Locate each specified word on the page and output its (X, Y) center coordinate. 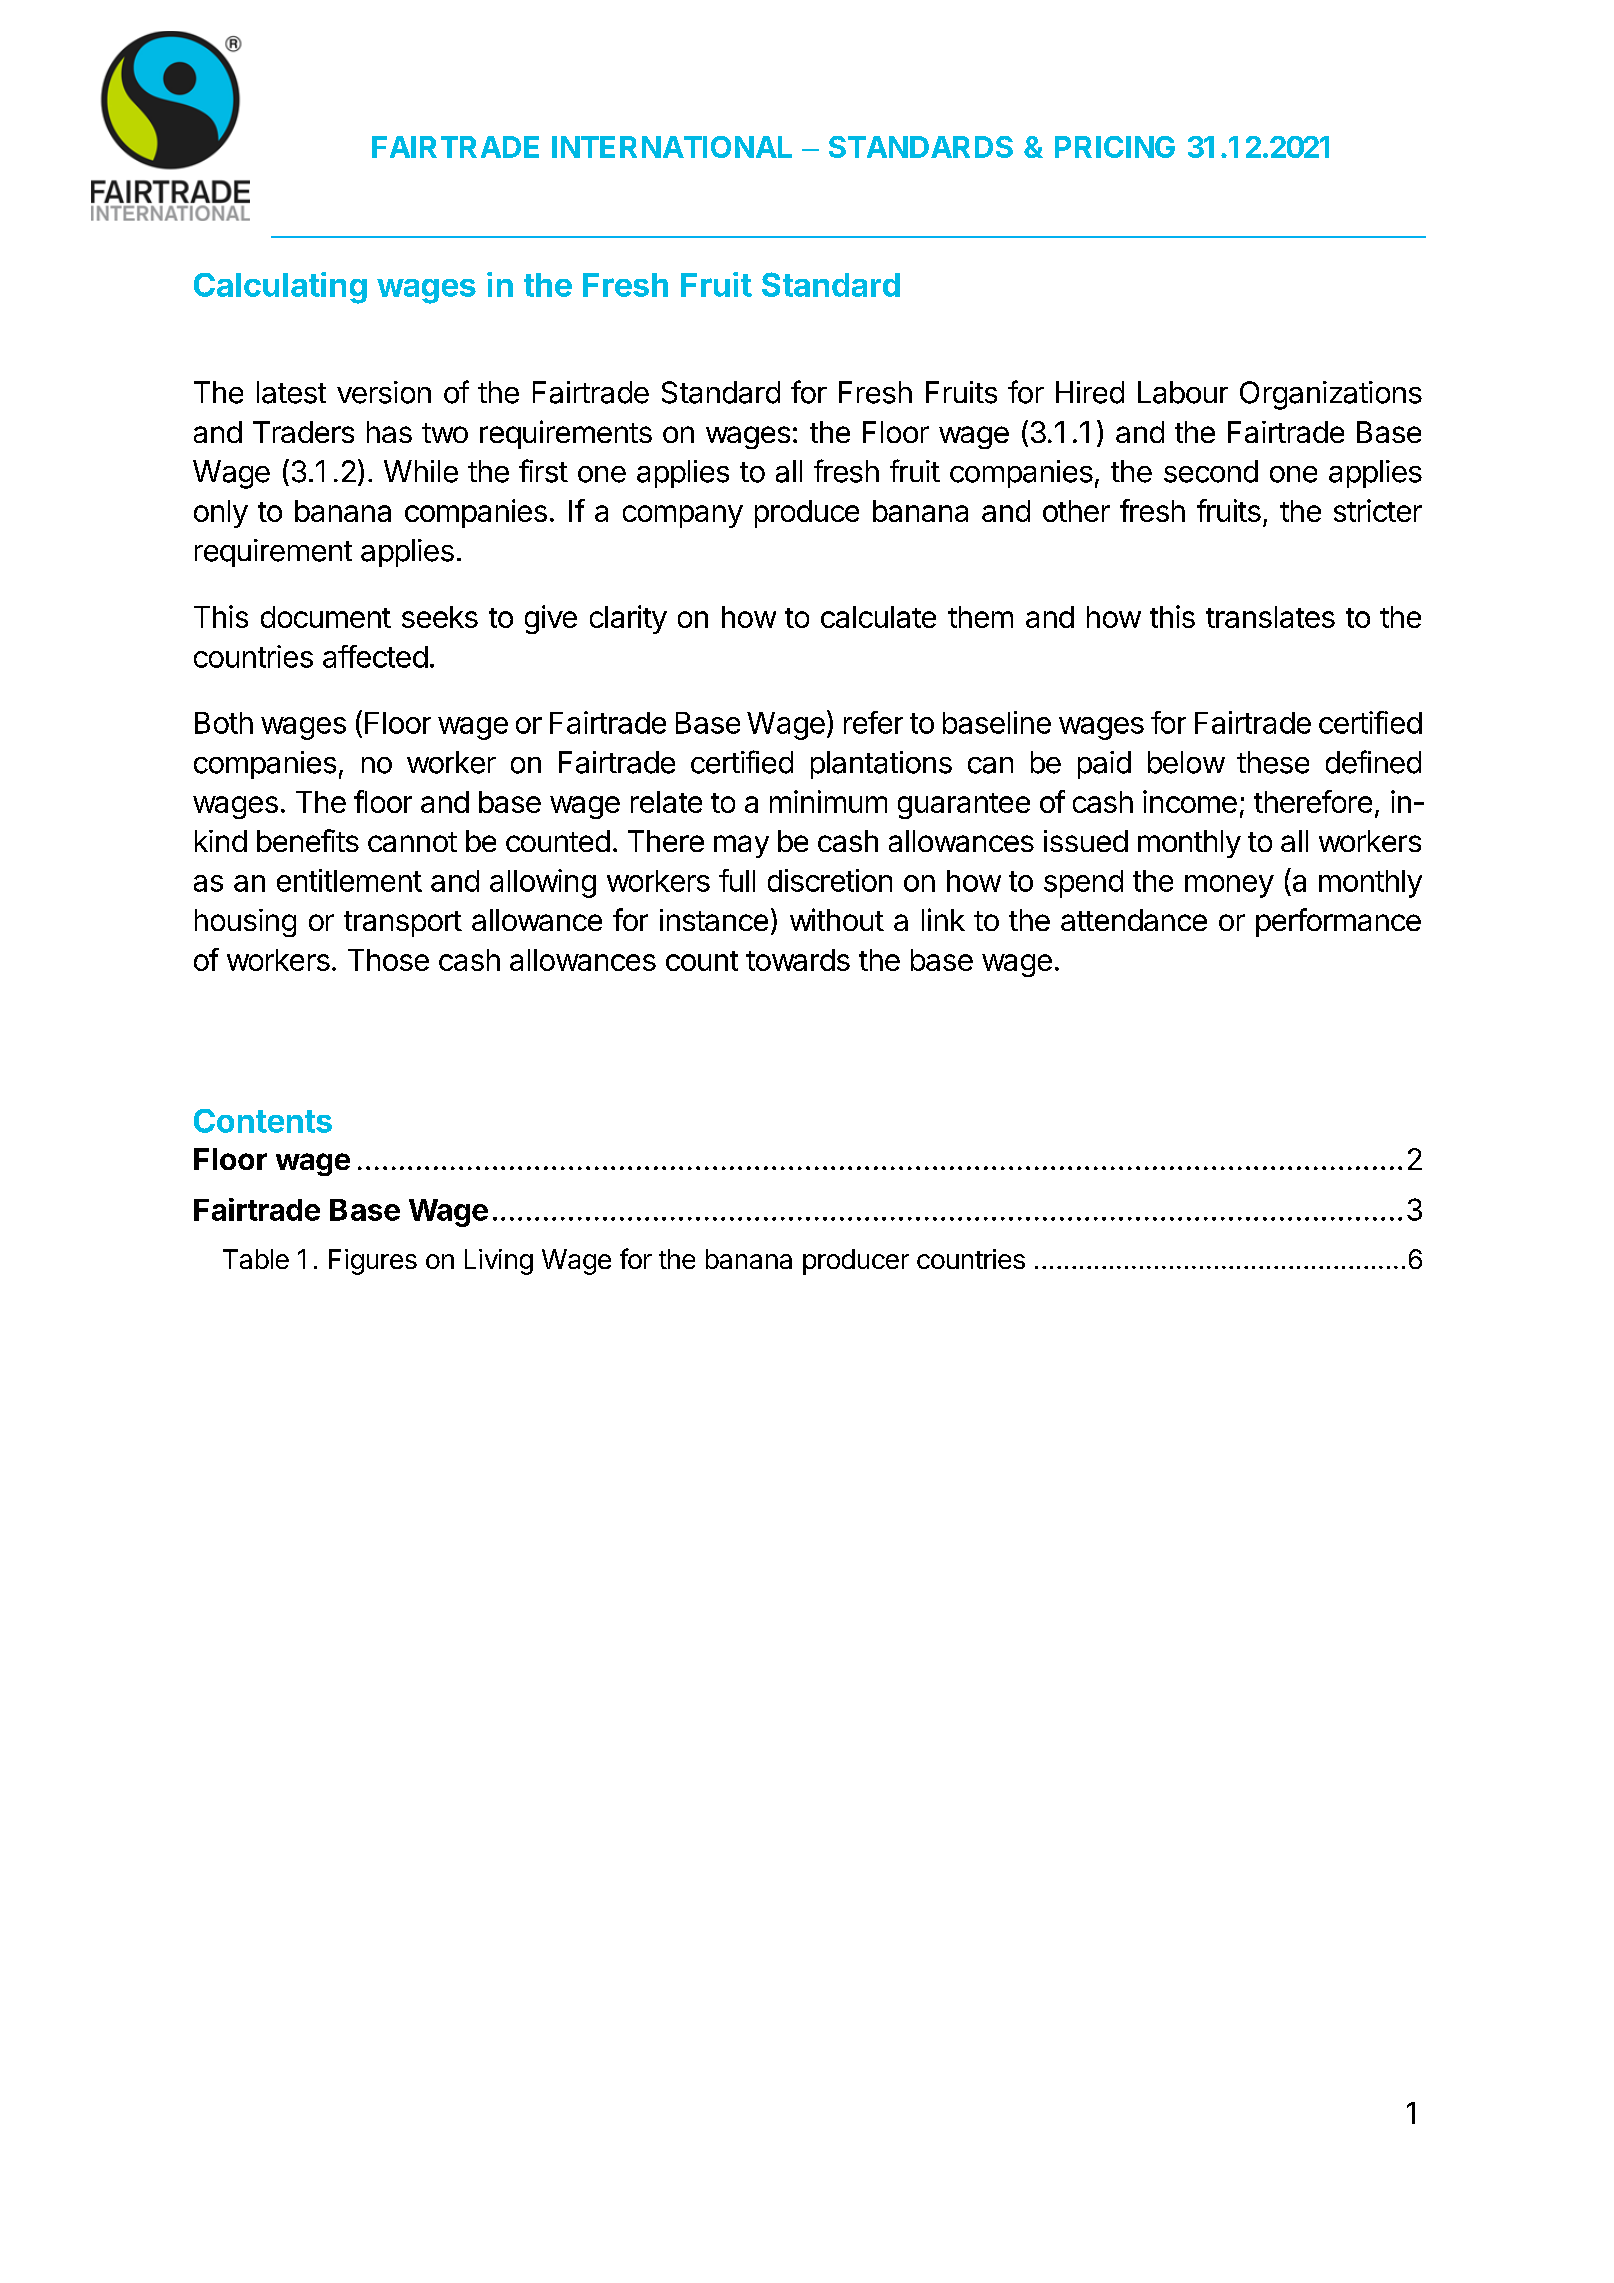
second (1211, 471)
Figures (373, 1262)
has (389, 432)
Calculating (280, 288)
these (1273, 762)
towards (798, 960)
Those (388, 960)
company (683, 516)
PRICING (1115, 147)
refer (873, 722)
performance (1338, 922)
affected (375, 656)
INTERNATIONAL (672, 147)
